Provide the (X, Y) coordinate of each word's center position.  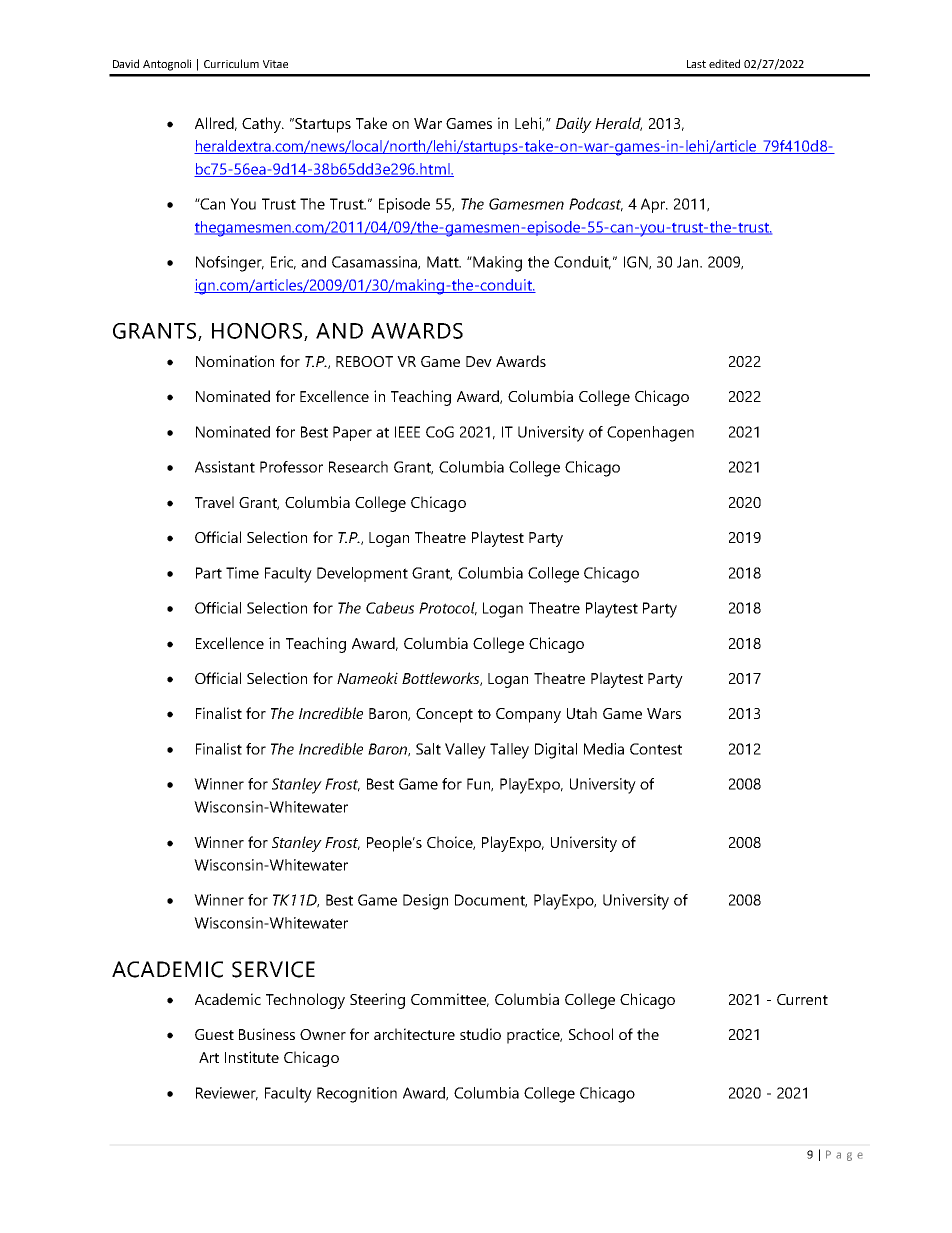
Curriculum (231, 63)
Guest (214, 1034)
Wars (664, 713)
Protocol (448, 609)
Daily (574, 125)
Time (242, 573)
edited (724, 63)
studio (480, 1034)
